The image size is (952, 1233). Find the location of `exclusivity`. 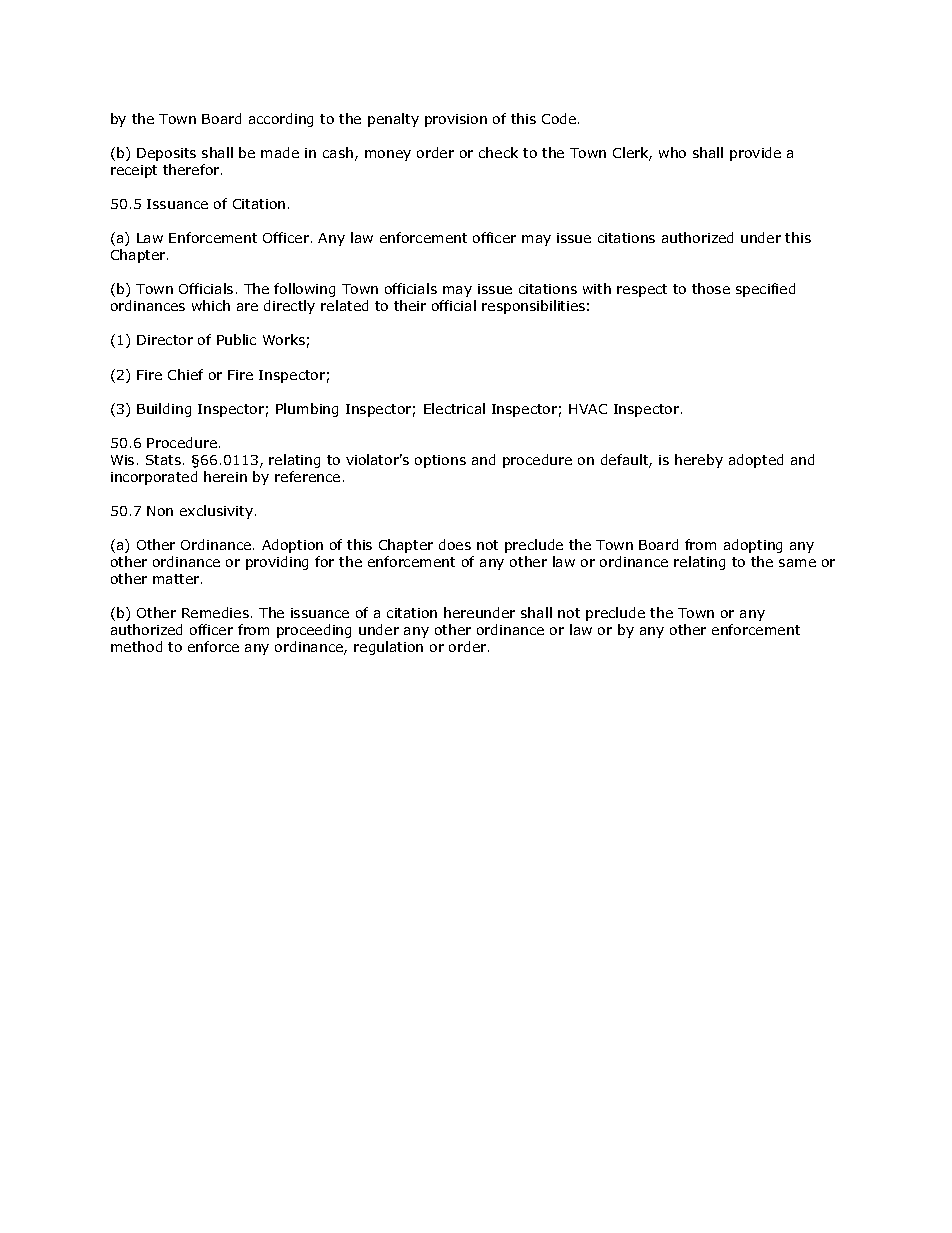

exclusivity is located at coordinates (216, 512).
